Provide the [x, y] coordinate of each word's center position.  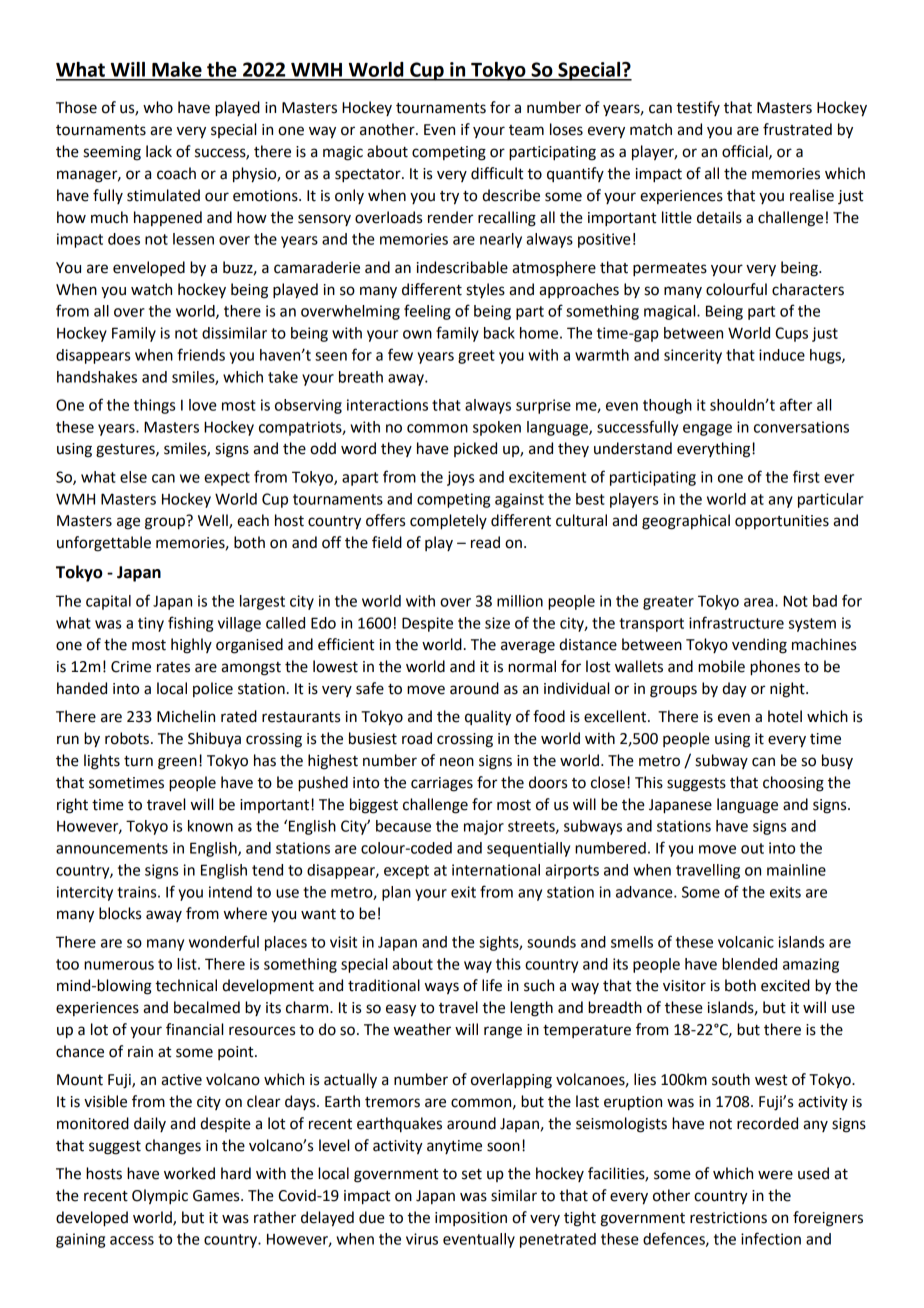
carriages [442, 784]
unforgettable [104, 544]
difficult [497, 173]
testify [698, 108]
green [177, 763]
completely [448, 522]
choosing [793, 784]
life [492, 985]
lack [159, 151]
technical [186, 985]
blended [749, 964]
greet [476, 357]
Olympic [160, 1197]
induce [782, 355]
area [760, 602]
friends [201, 354]
